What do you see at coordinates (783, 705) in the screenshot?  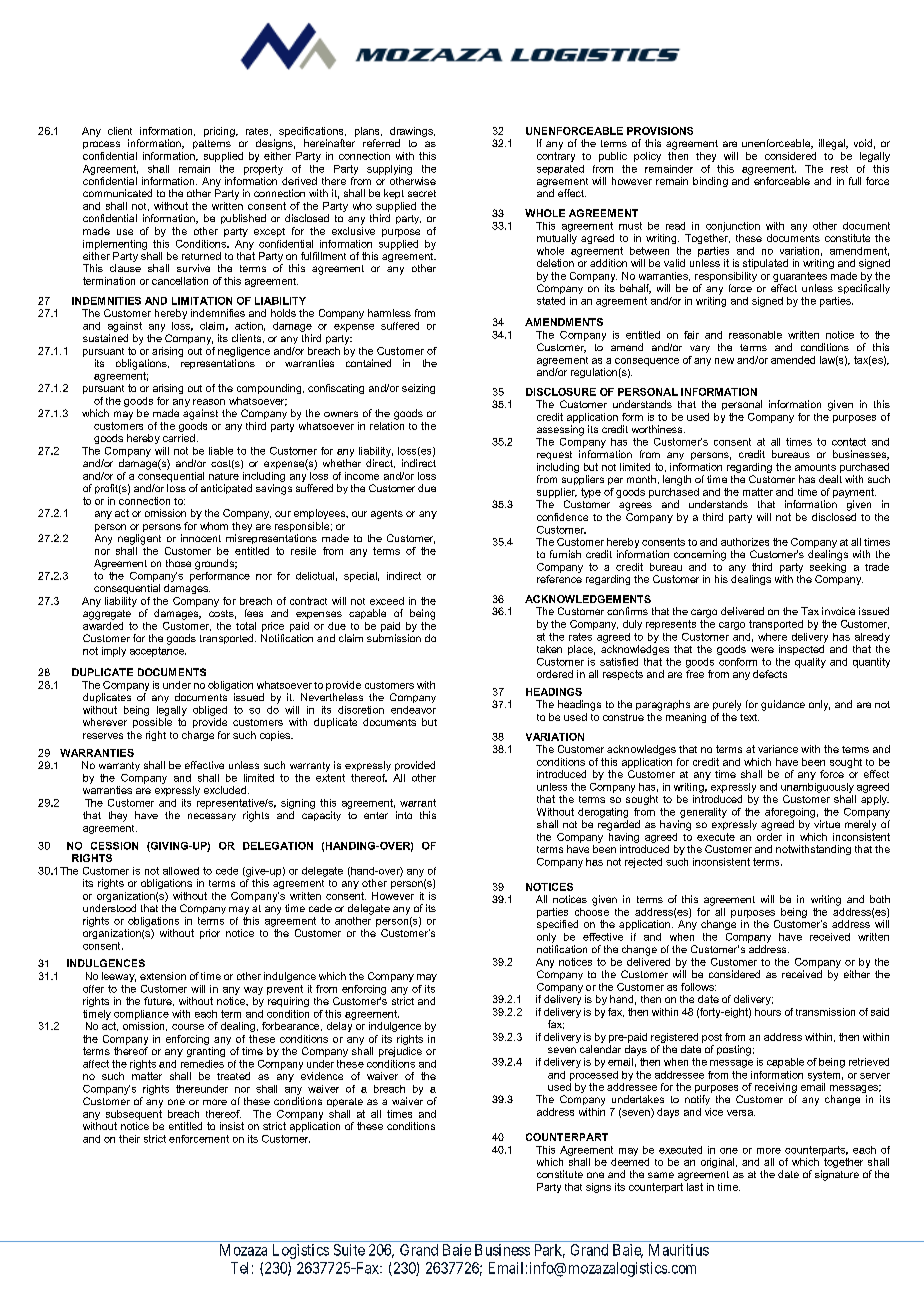 I see `guidance` at bounding box center [783, 705].
